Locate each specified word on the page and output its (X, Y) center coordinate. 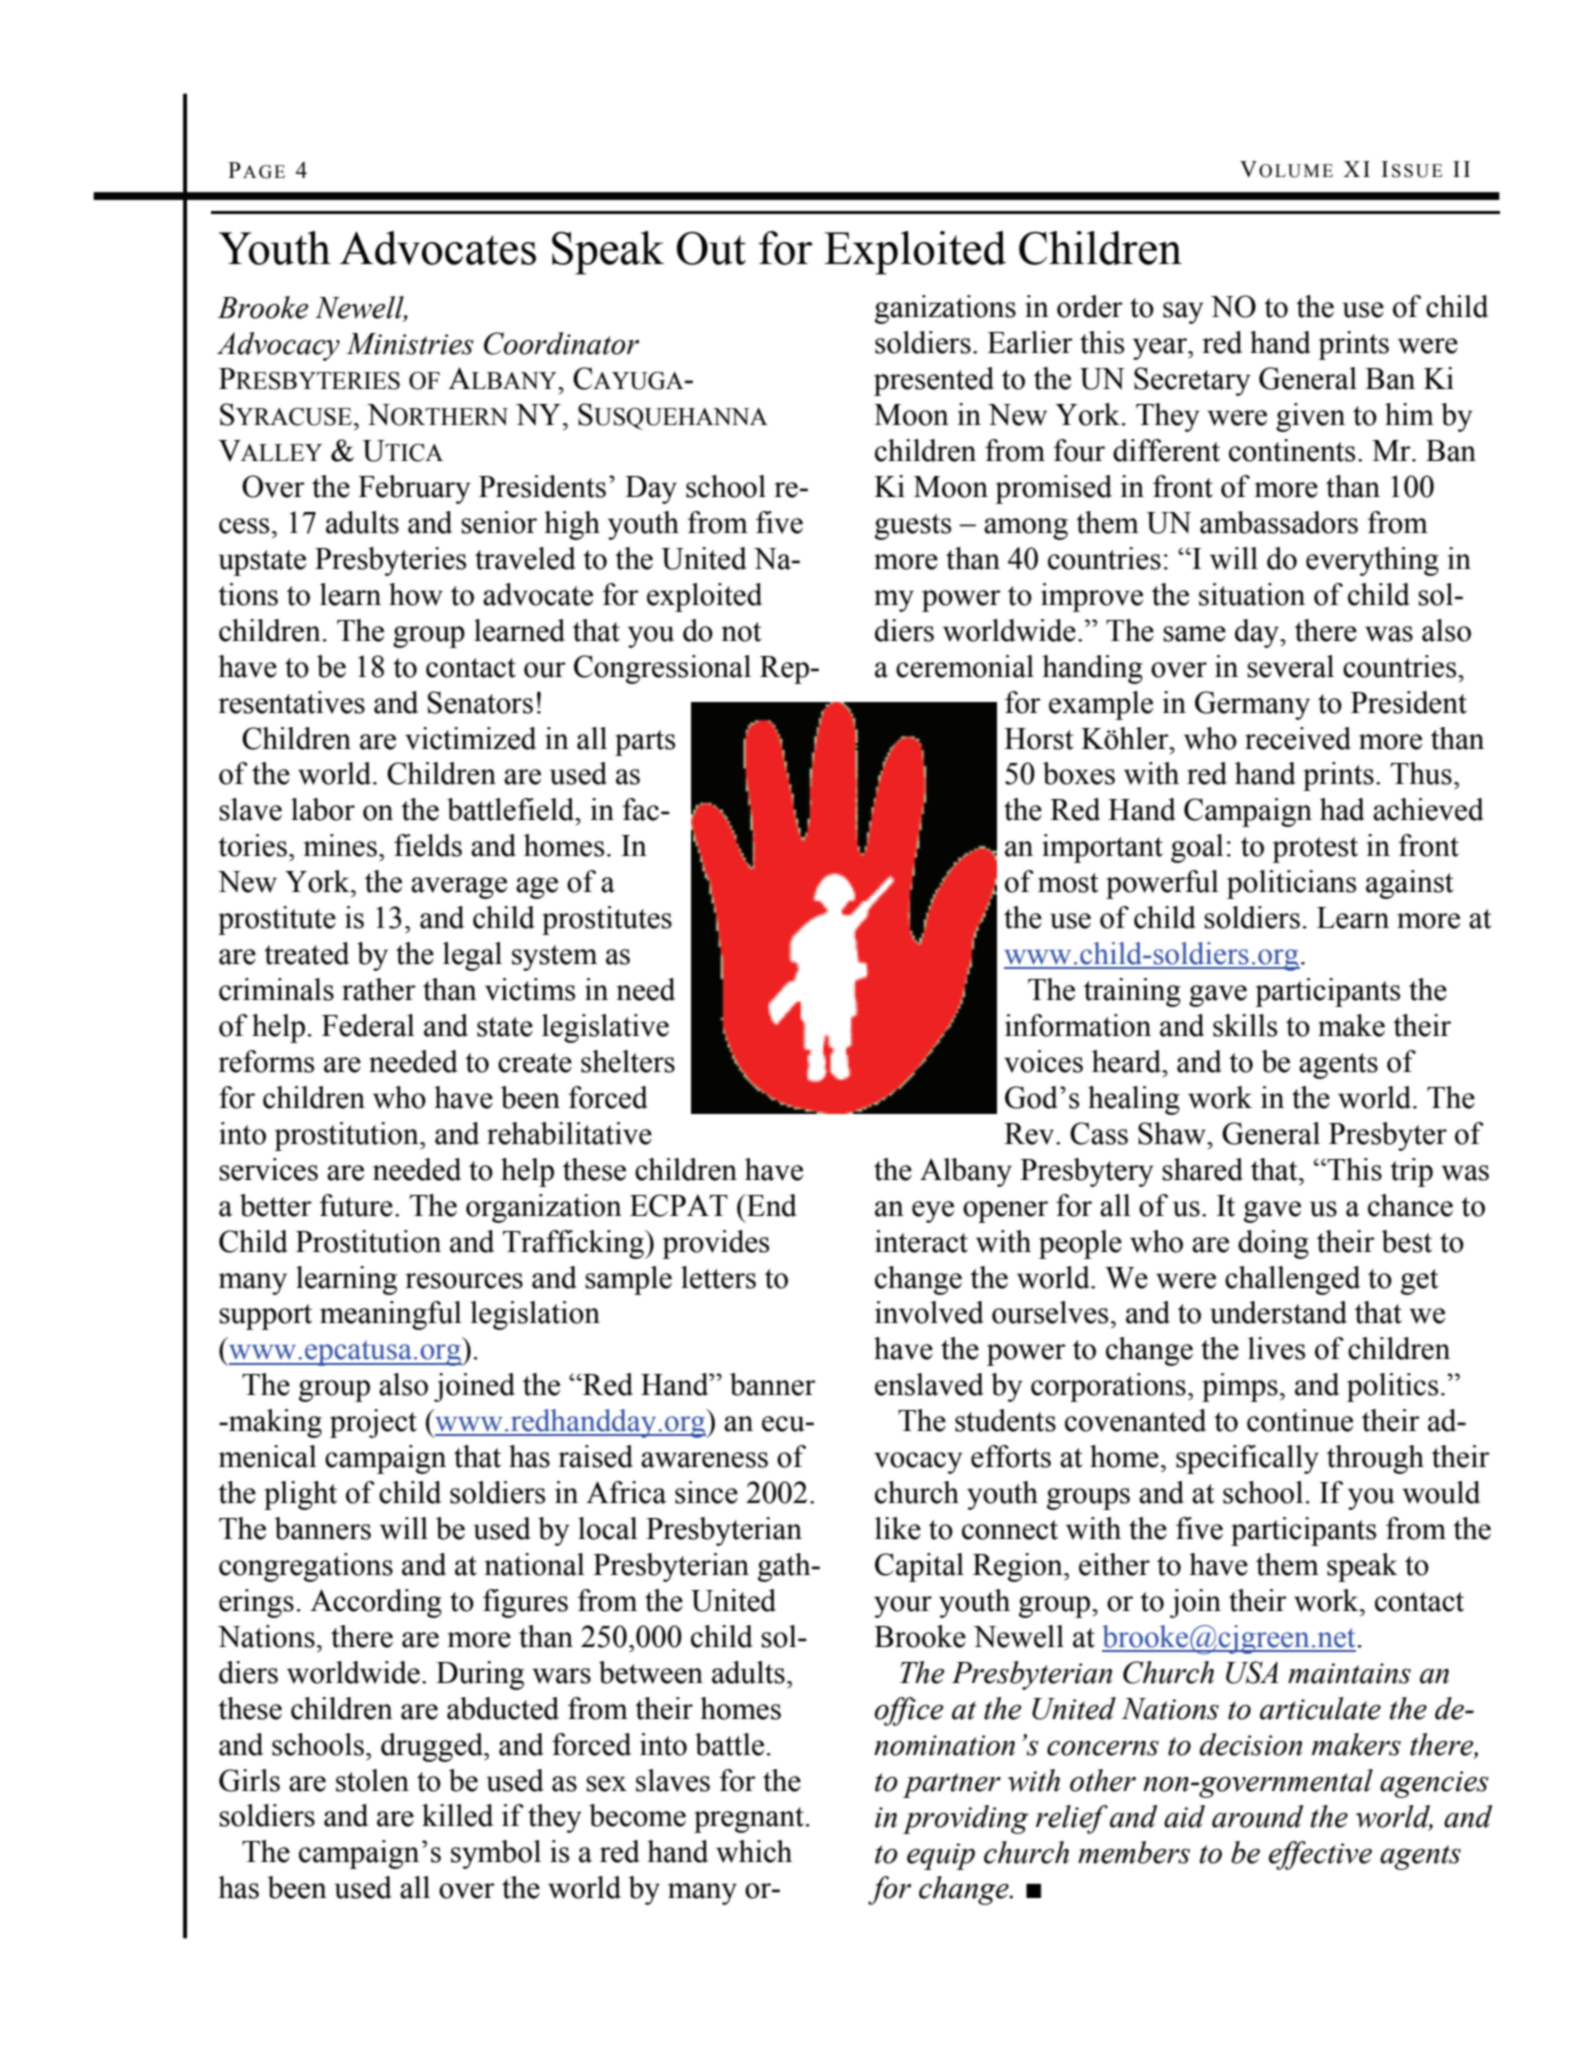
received (1298, 738)
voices (1043, 1061)
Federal (368, 1025)
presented (934, 381)
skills (1245, 1025)
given (1310, 417)
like (898, 1528)
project (373, 1423)
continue (1300, 1420)
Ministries (410, 344)
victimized (470, 738)
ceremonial (965, 666)
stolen (372, 1780)
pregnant (749, 1820)
